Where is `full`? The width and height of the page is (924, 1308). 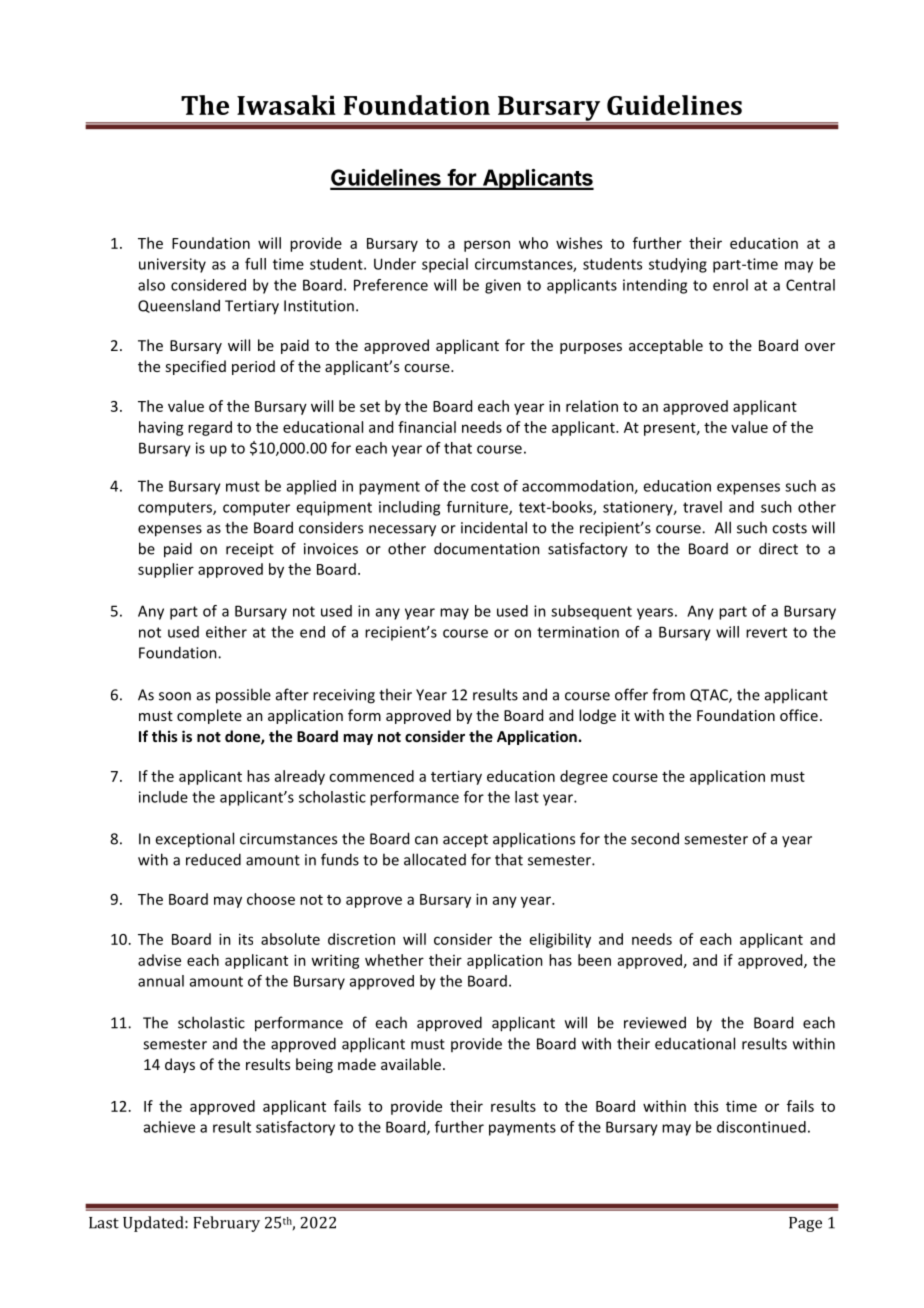
full is located at coordinates (255, 264).
